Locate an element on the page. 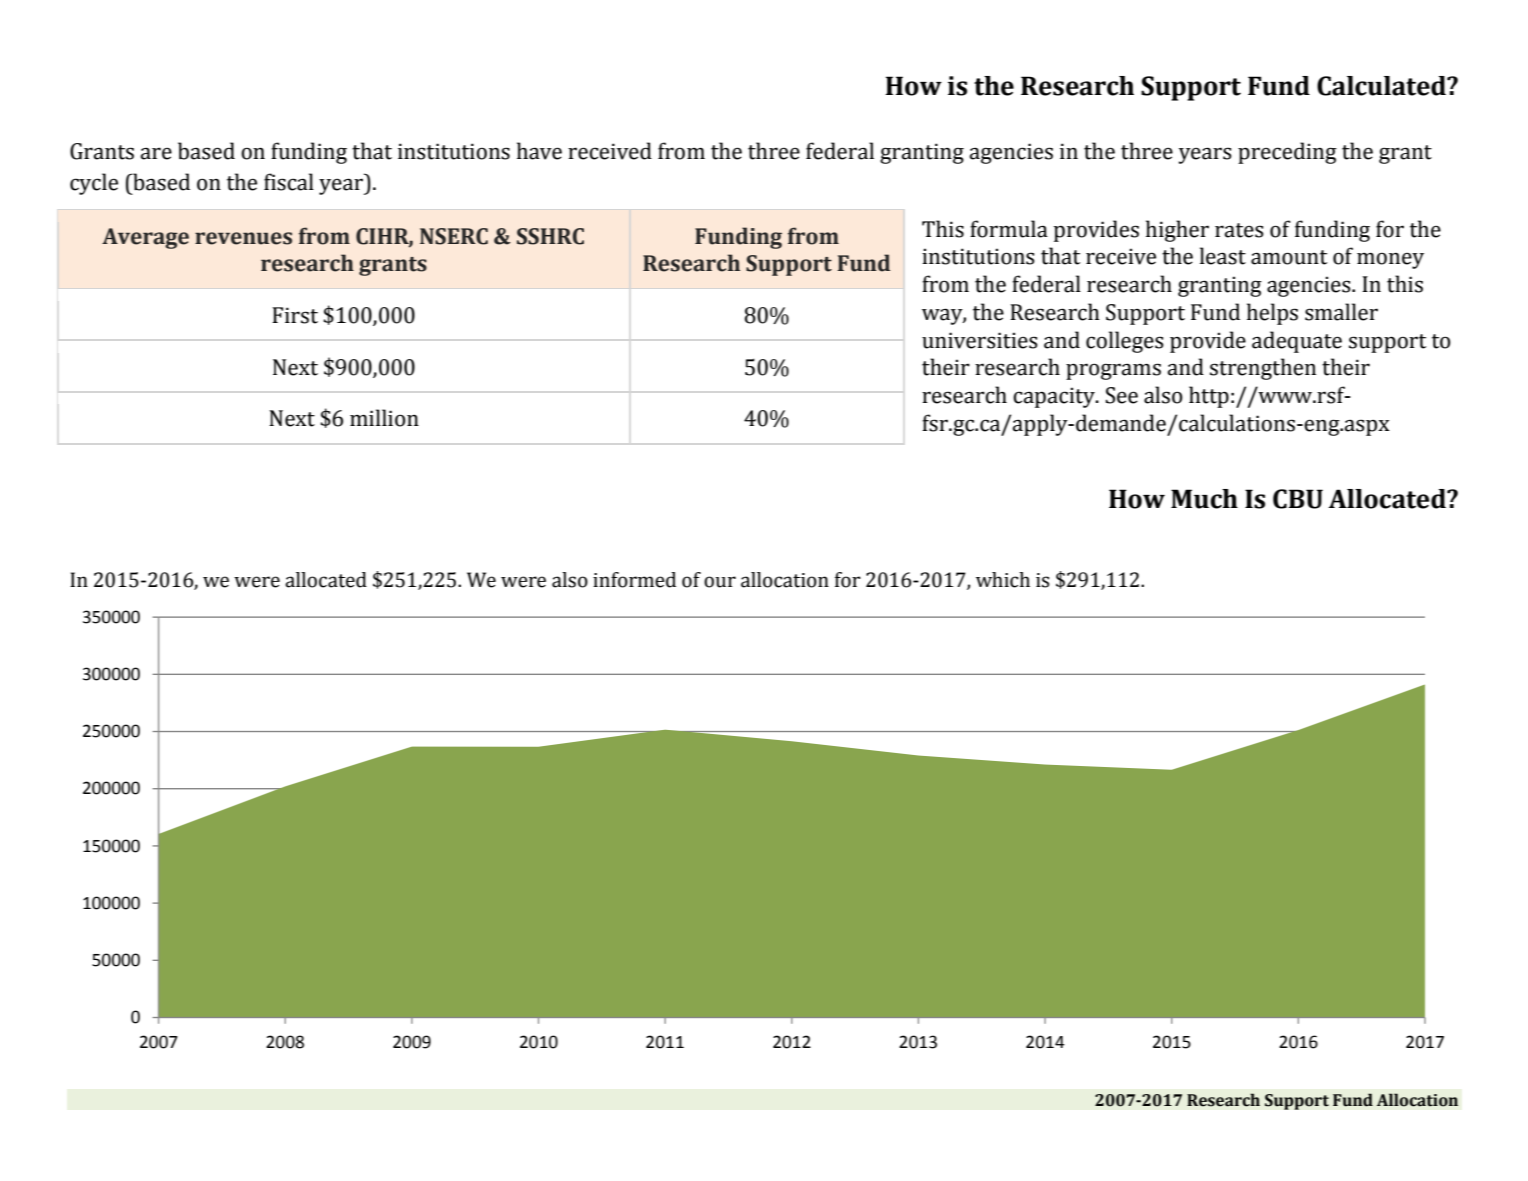  universities is located at coordinates (980, 340).
